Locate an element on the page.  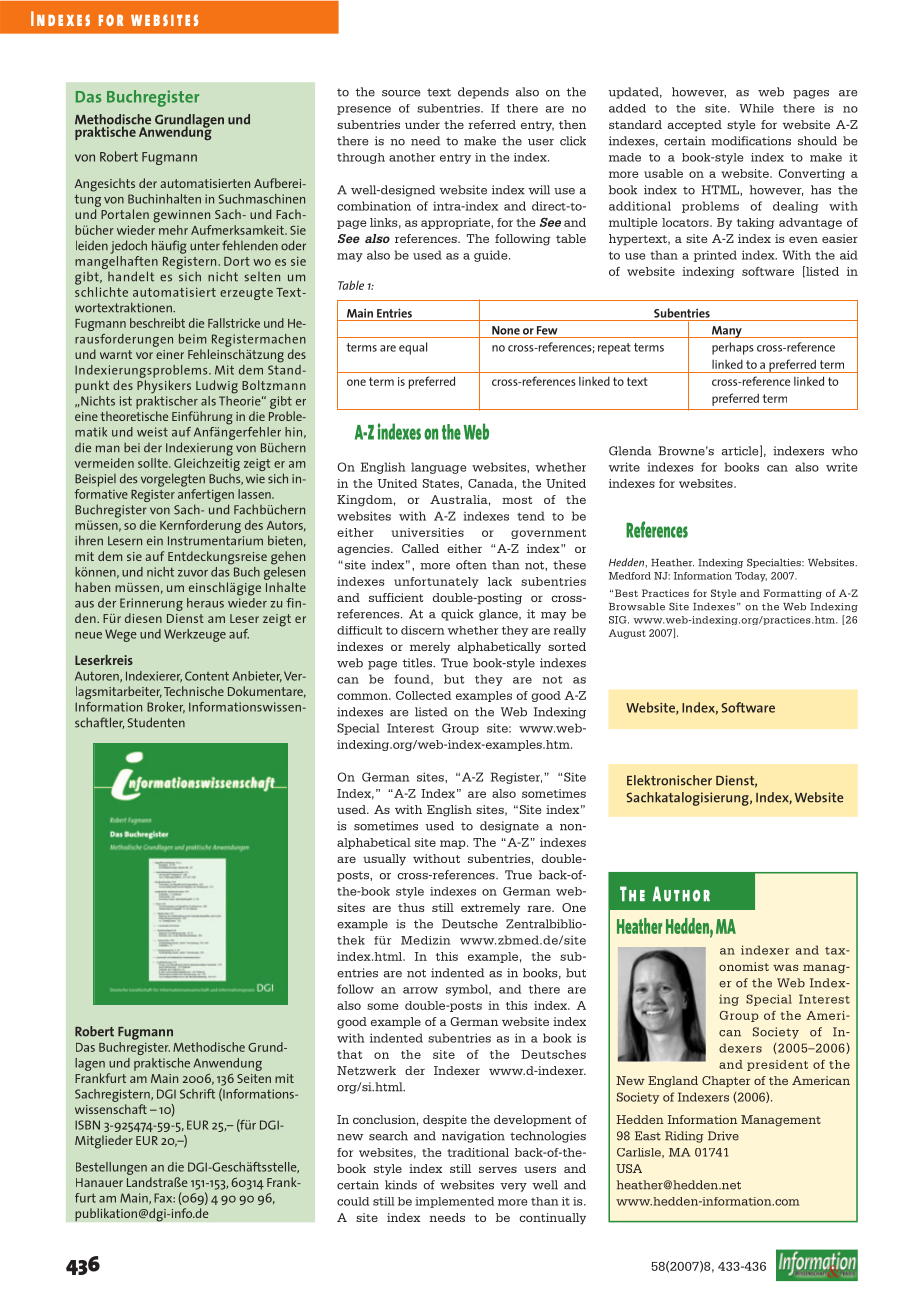
who is located at coordinates (844, 451).
